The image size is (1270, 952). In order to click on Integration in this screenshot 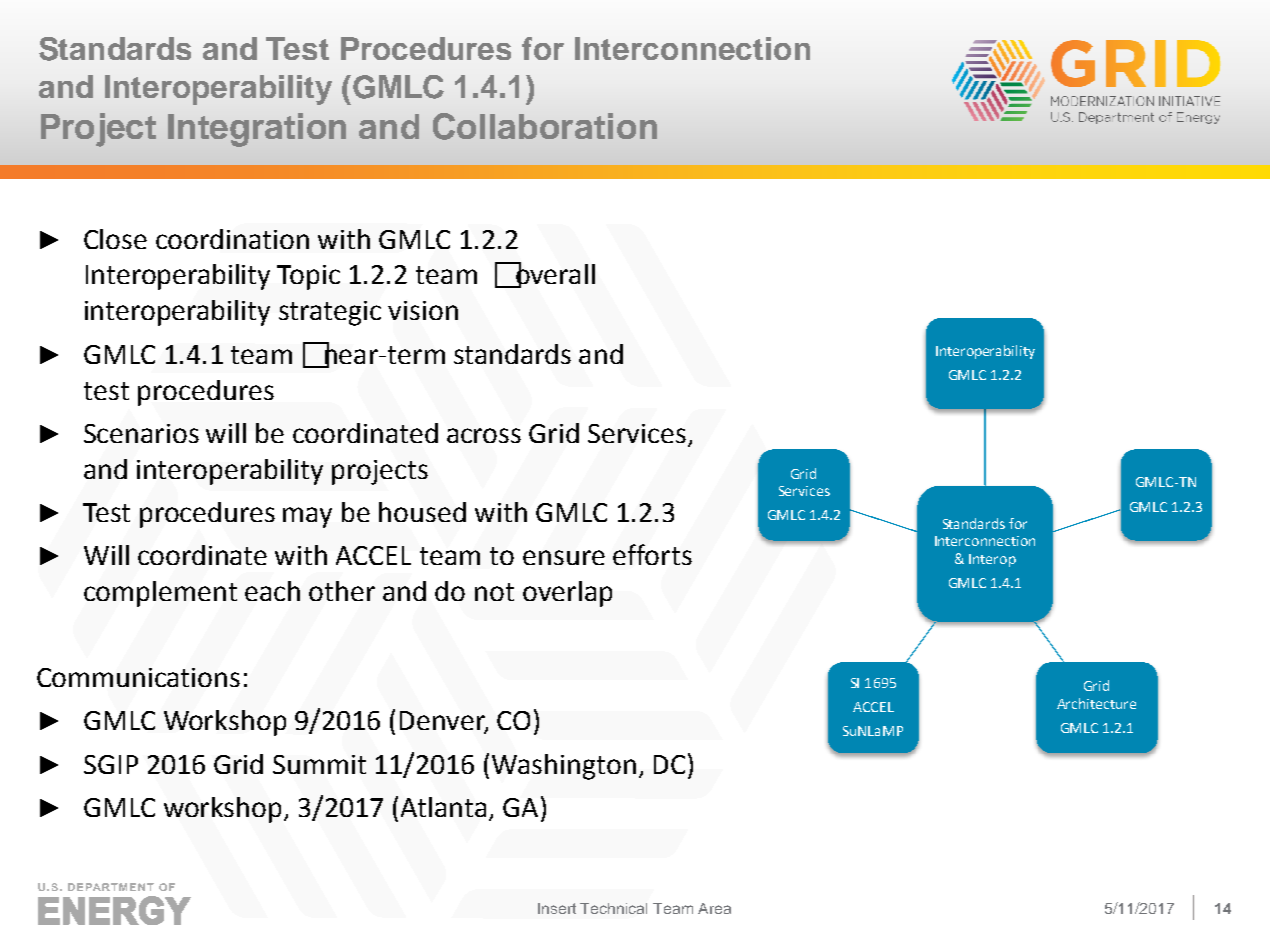, I will do `click(257, 130)`.
